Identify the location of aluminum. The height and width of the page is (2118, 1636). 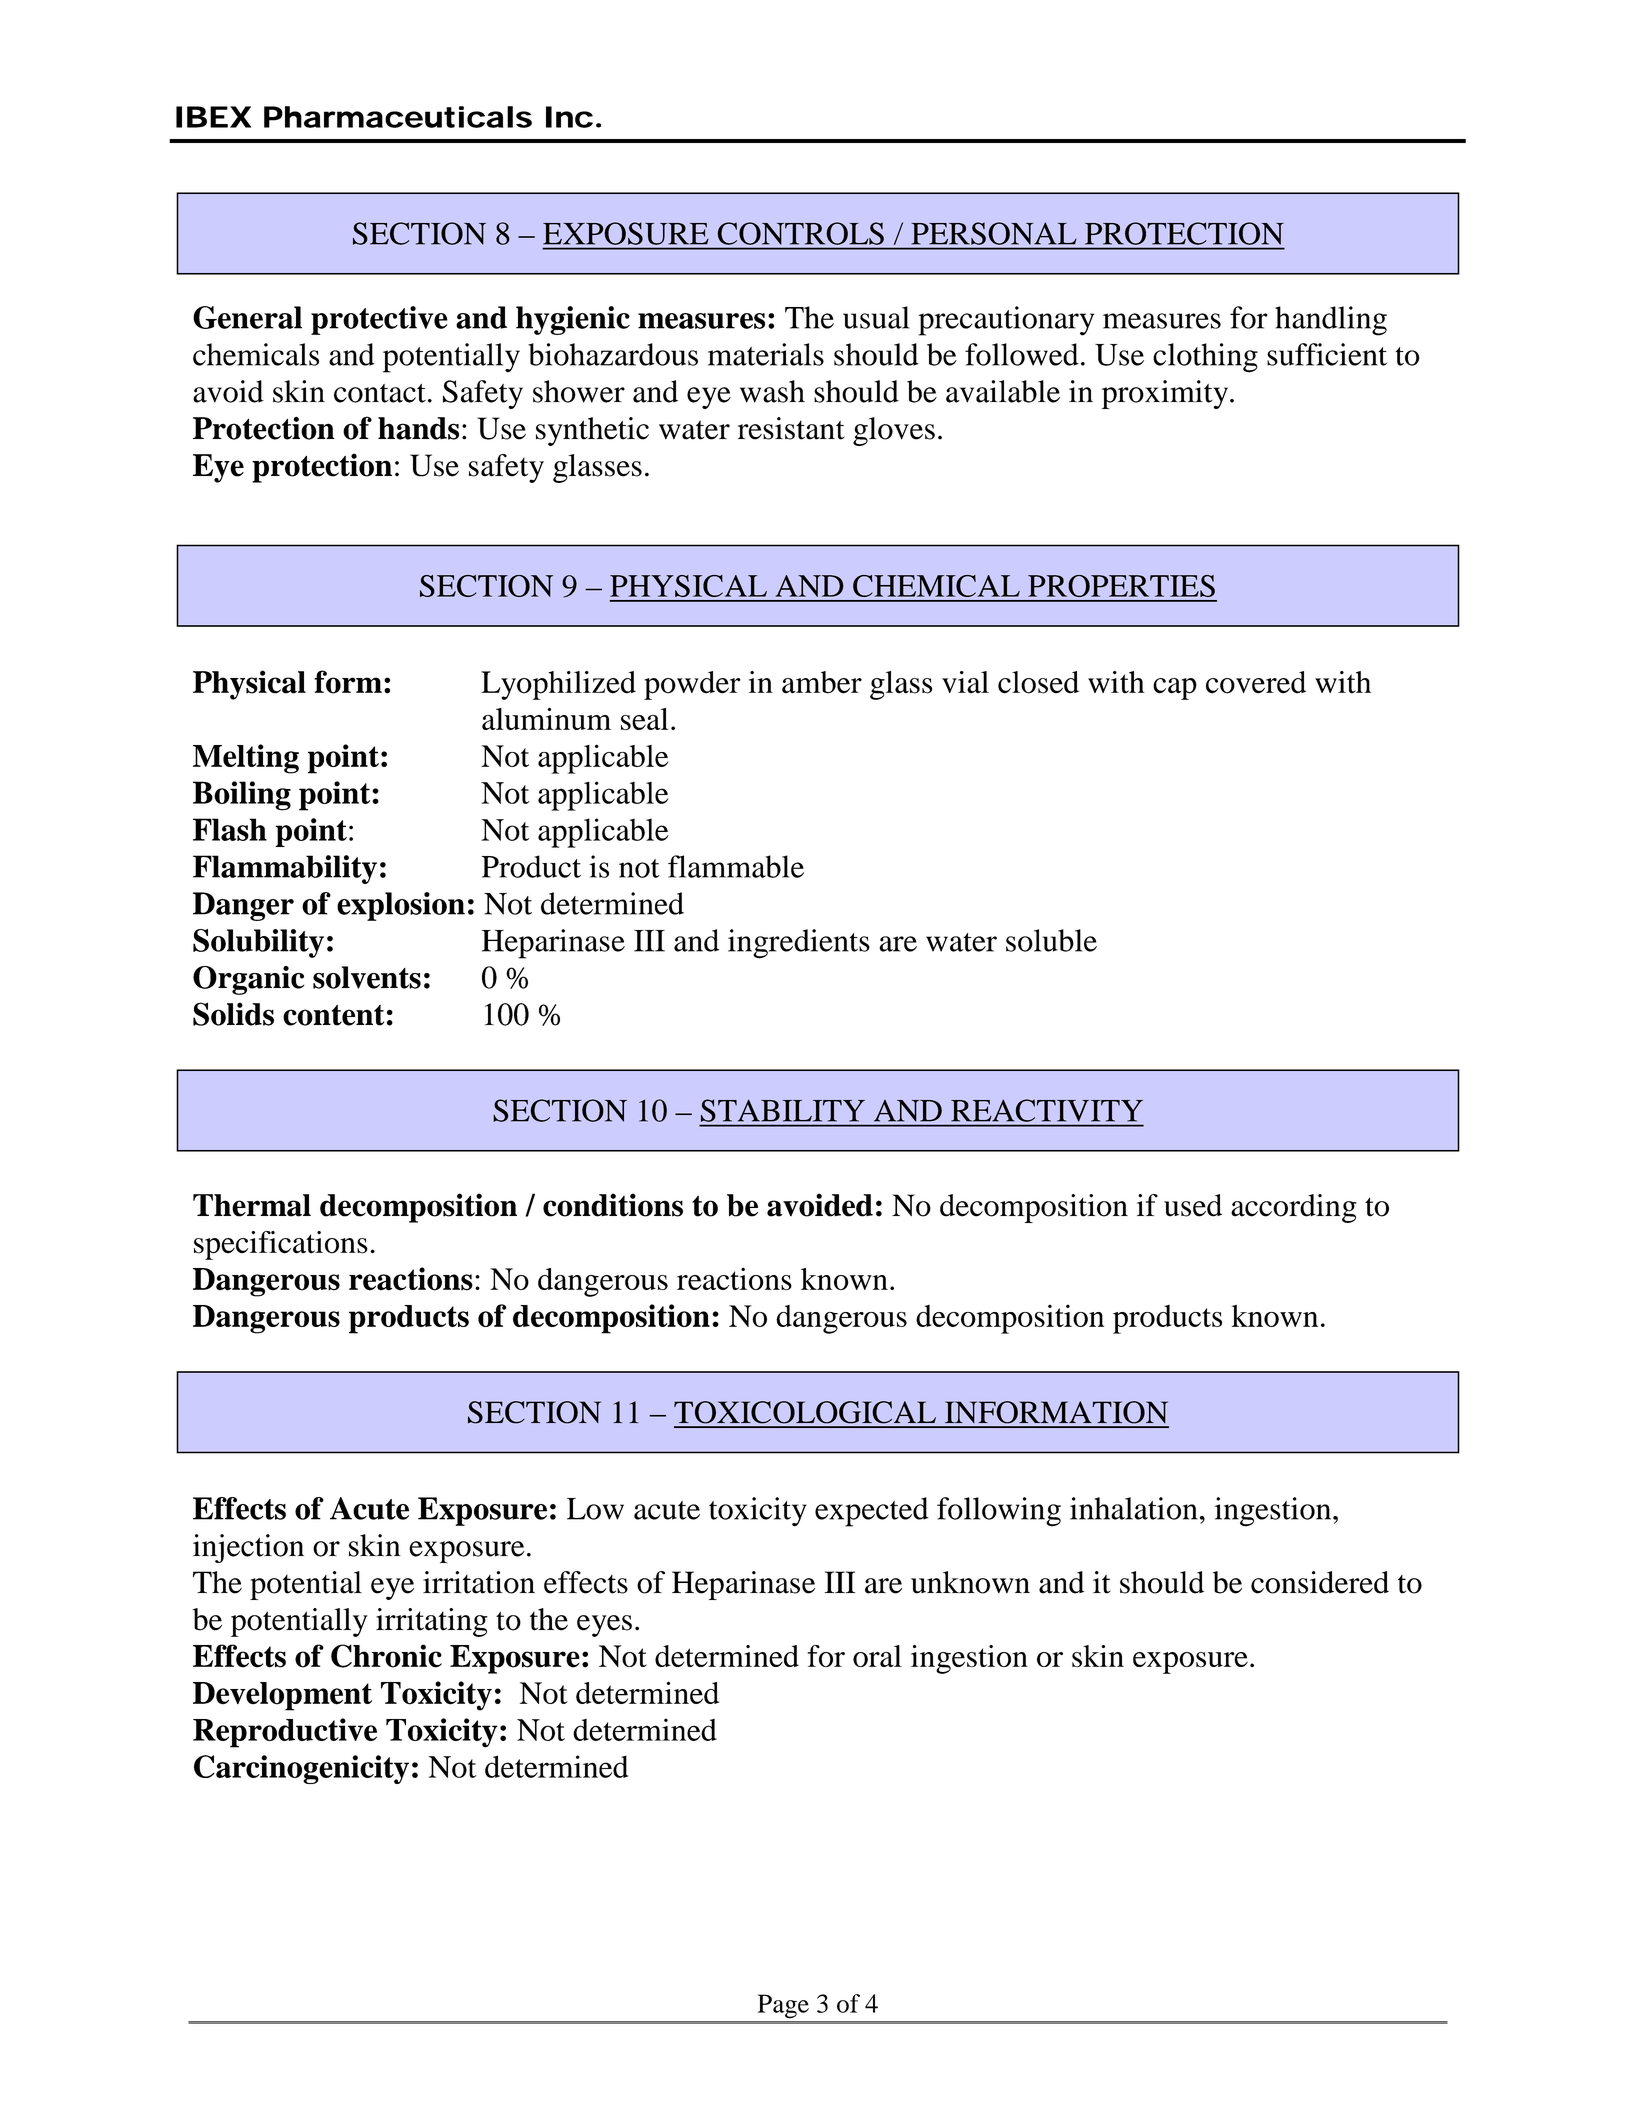
(546, 718).
